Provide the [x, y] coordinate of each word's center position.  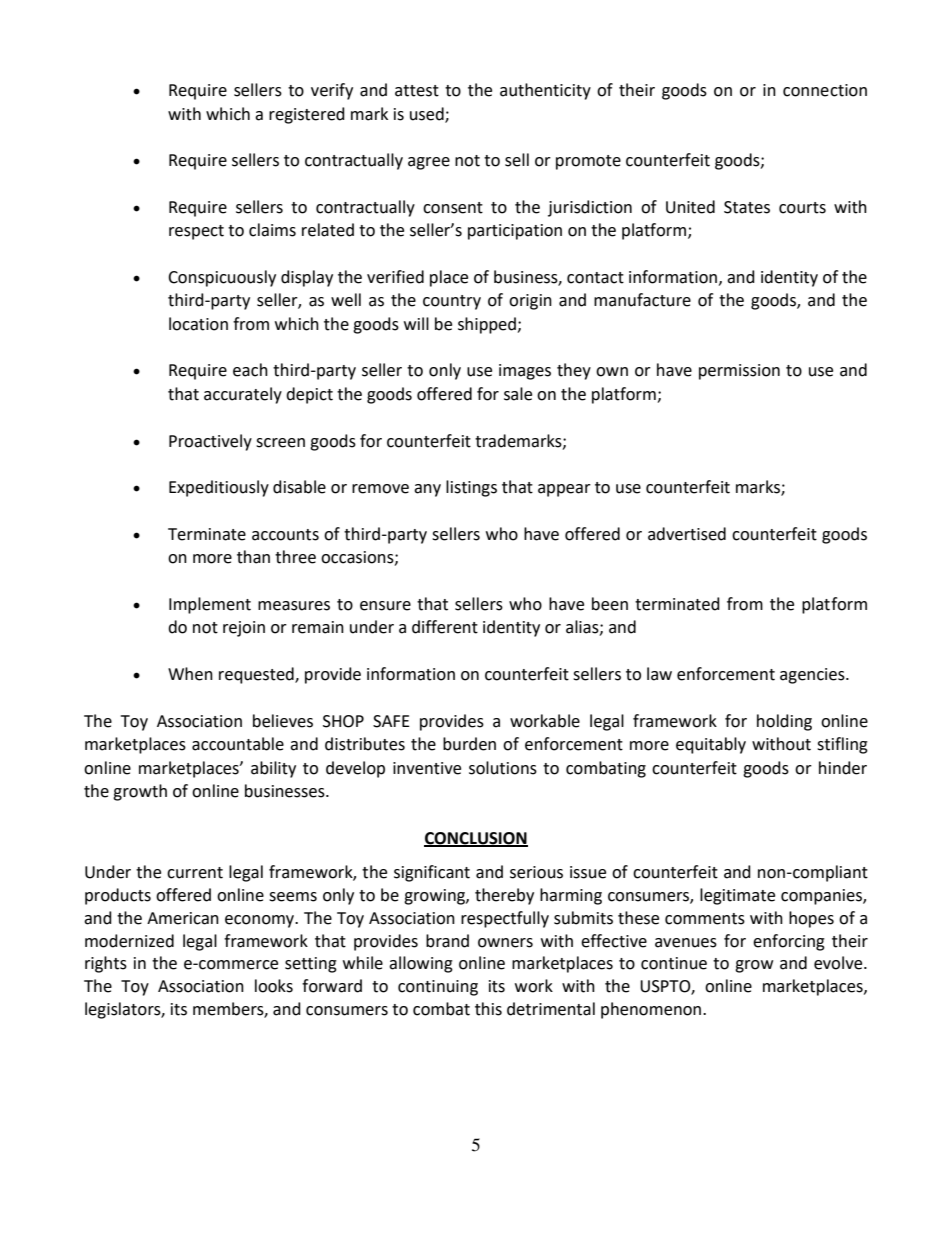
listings [471, 488]
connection [825, 90]
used [428, 114]
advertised [687, 534]
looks [274, 986]
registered [307, 115]
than [253, 557]
